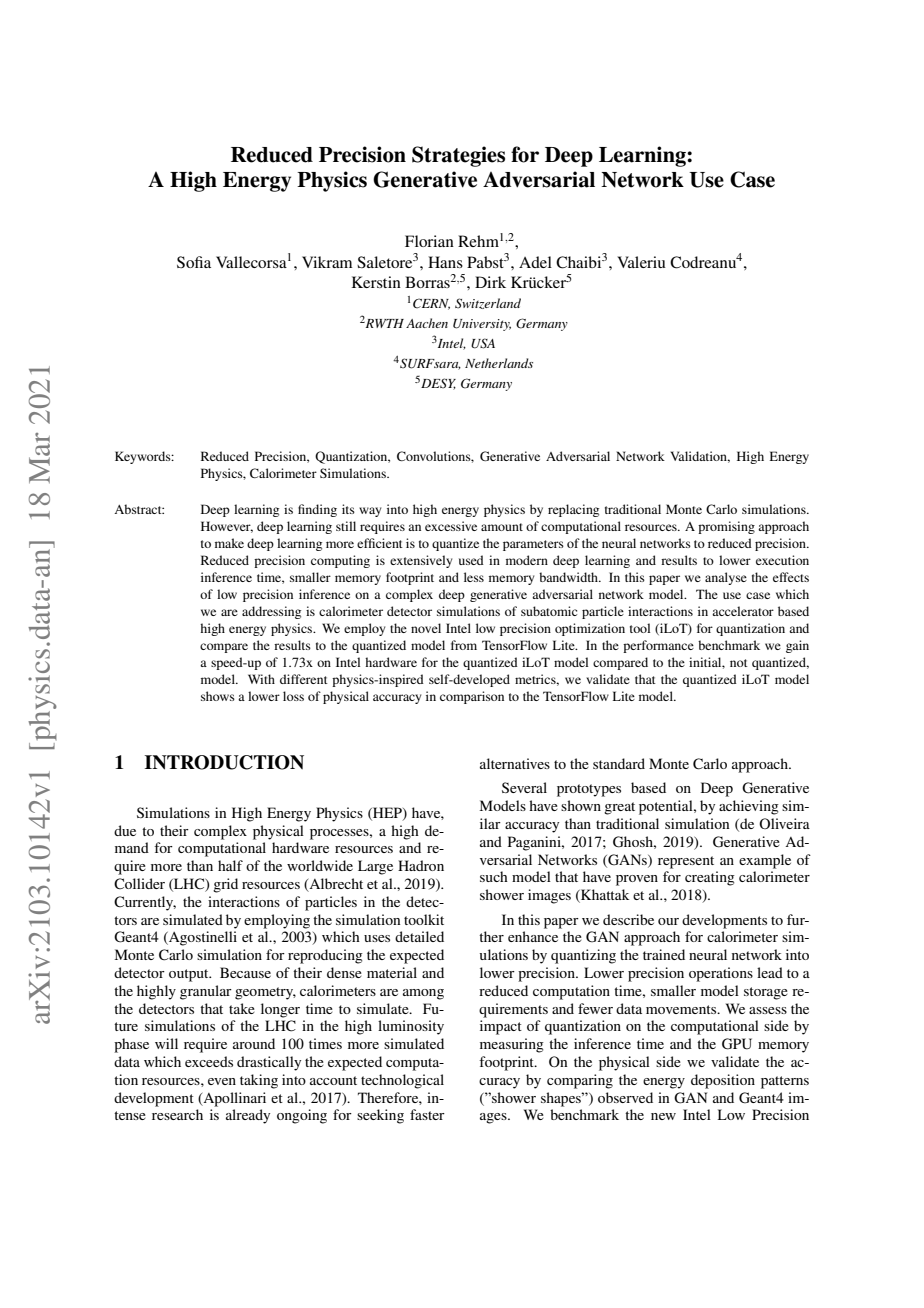  What do you see at coordinates (451, 526) in the document?
I see `excessive` at bounding box center [451, 526].
